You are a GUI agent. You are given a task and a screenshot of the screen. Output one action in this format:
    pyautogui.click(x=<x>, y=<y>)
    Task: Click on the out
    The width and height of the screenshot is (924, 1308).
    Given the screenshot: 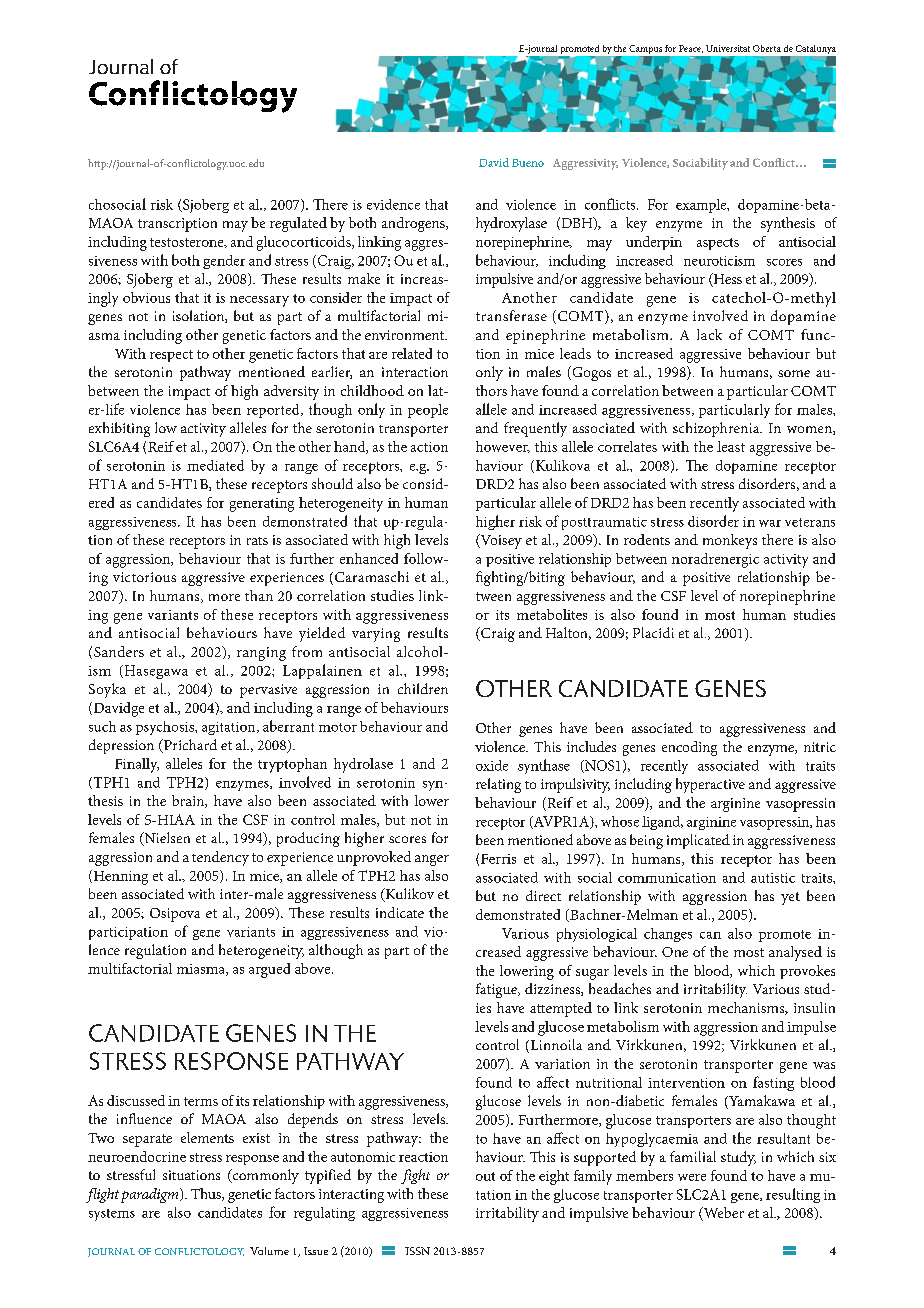 What is the action you would take?
    pyautogui.click(x=485, y=1176)
